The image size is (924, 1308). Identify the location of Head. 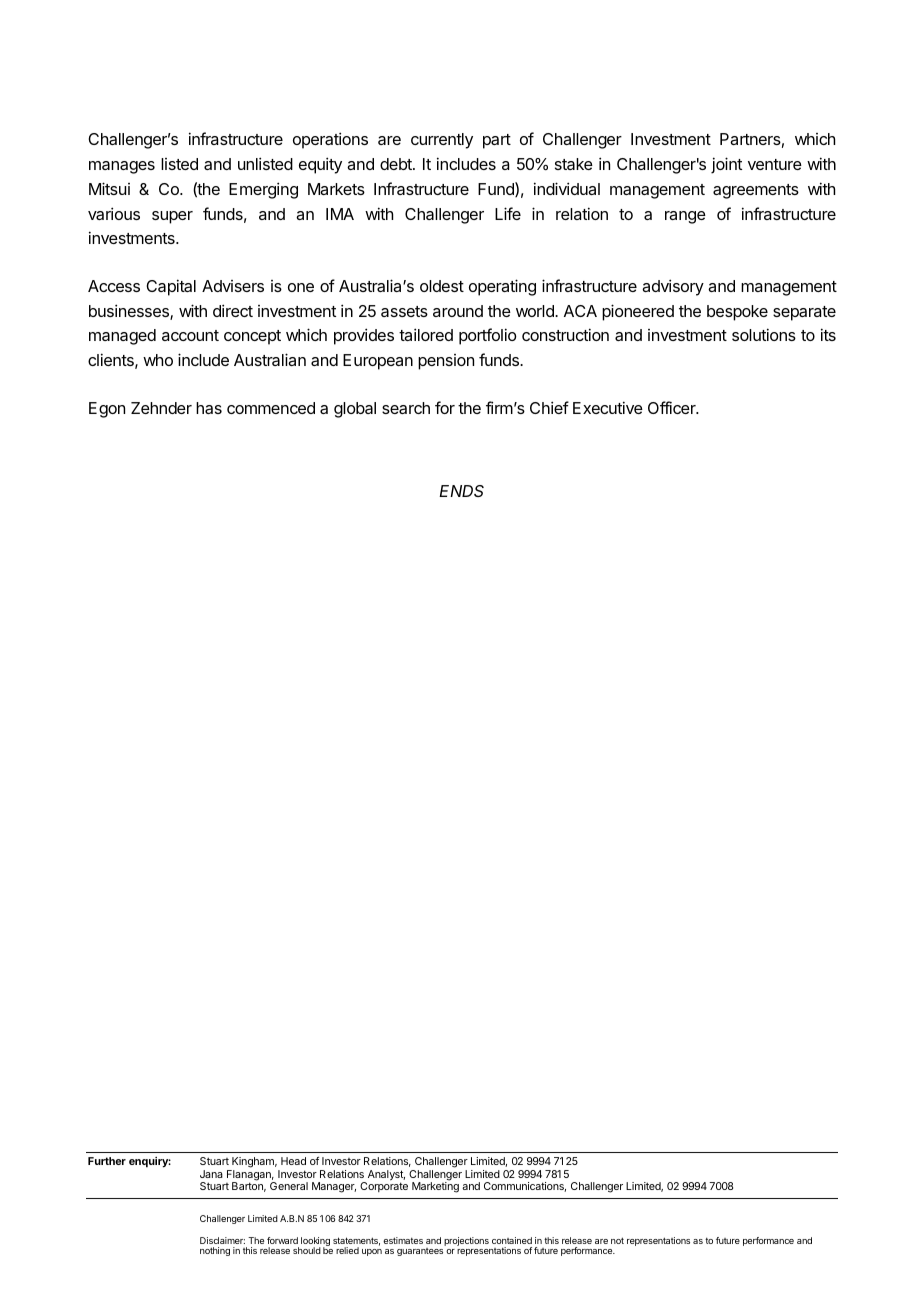
(293, 1161).
